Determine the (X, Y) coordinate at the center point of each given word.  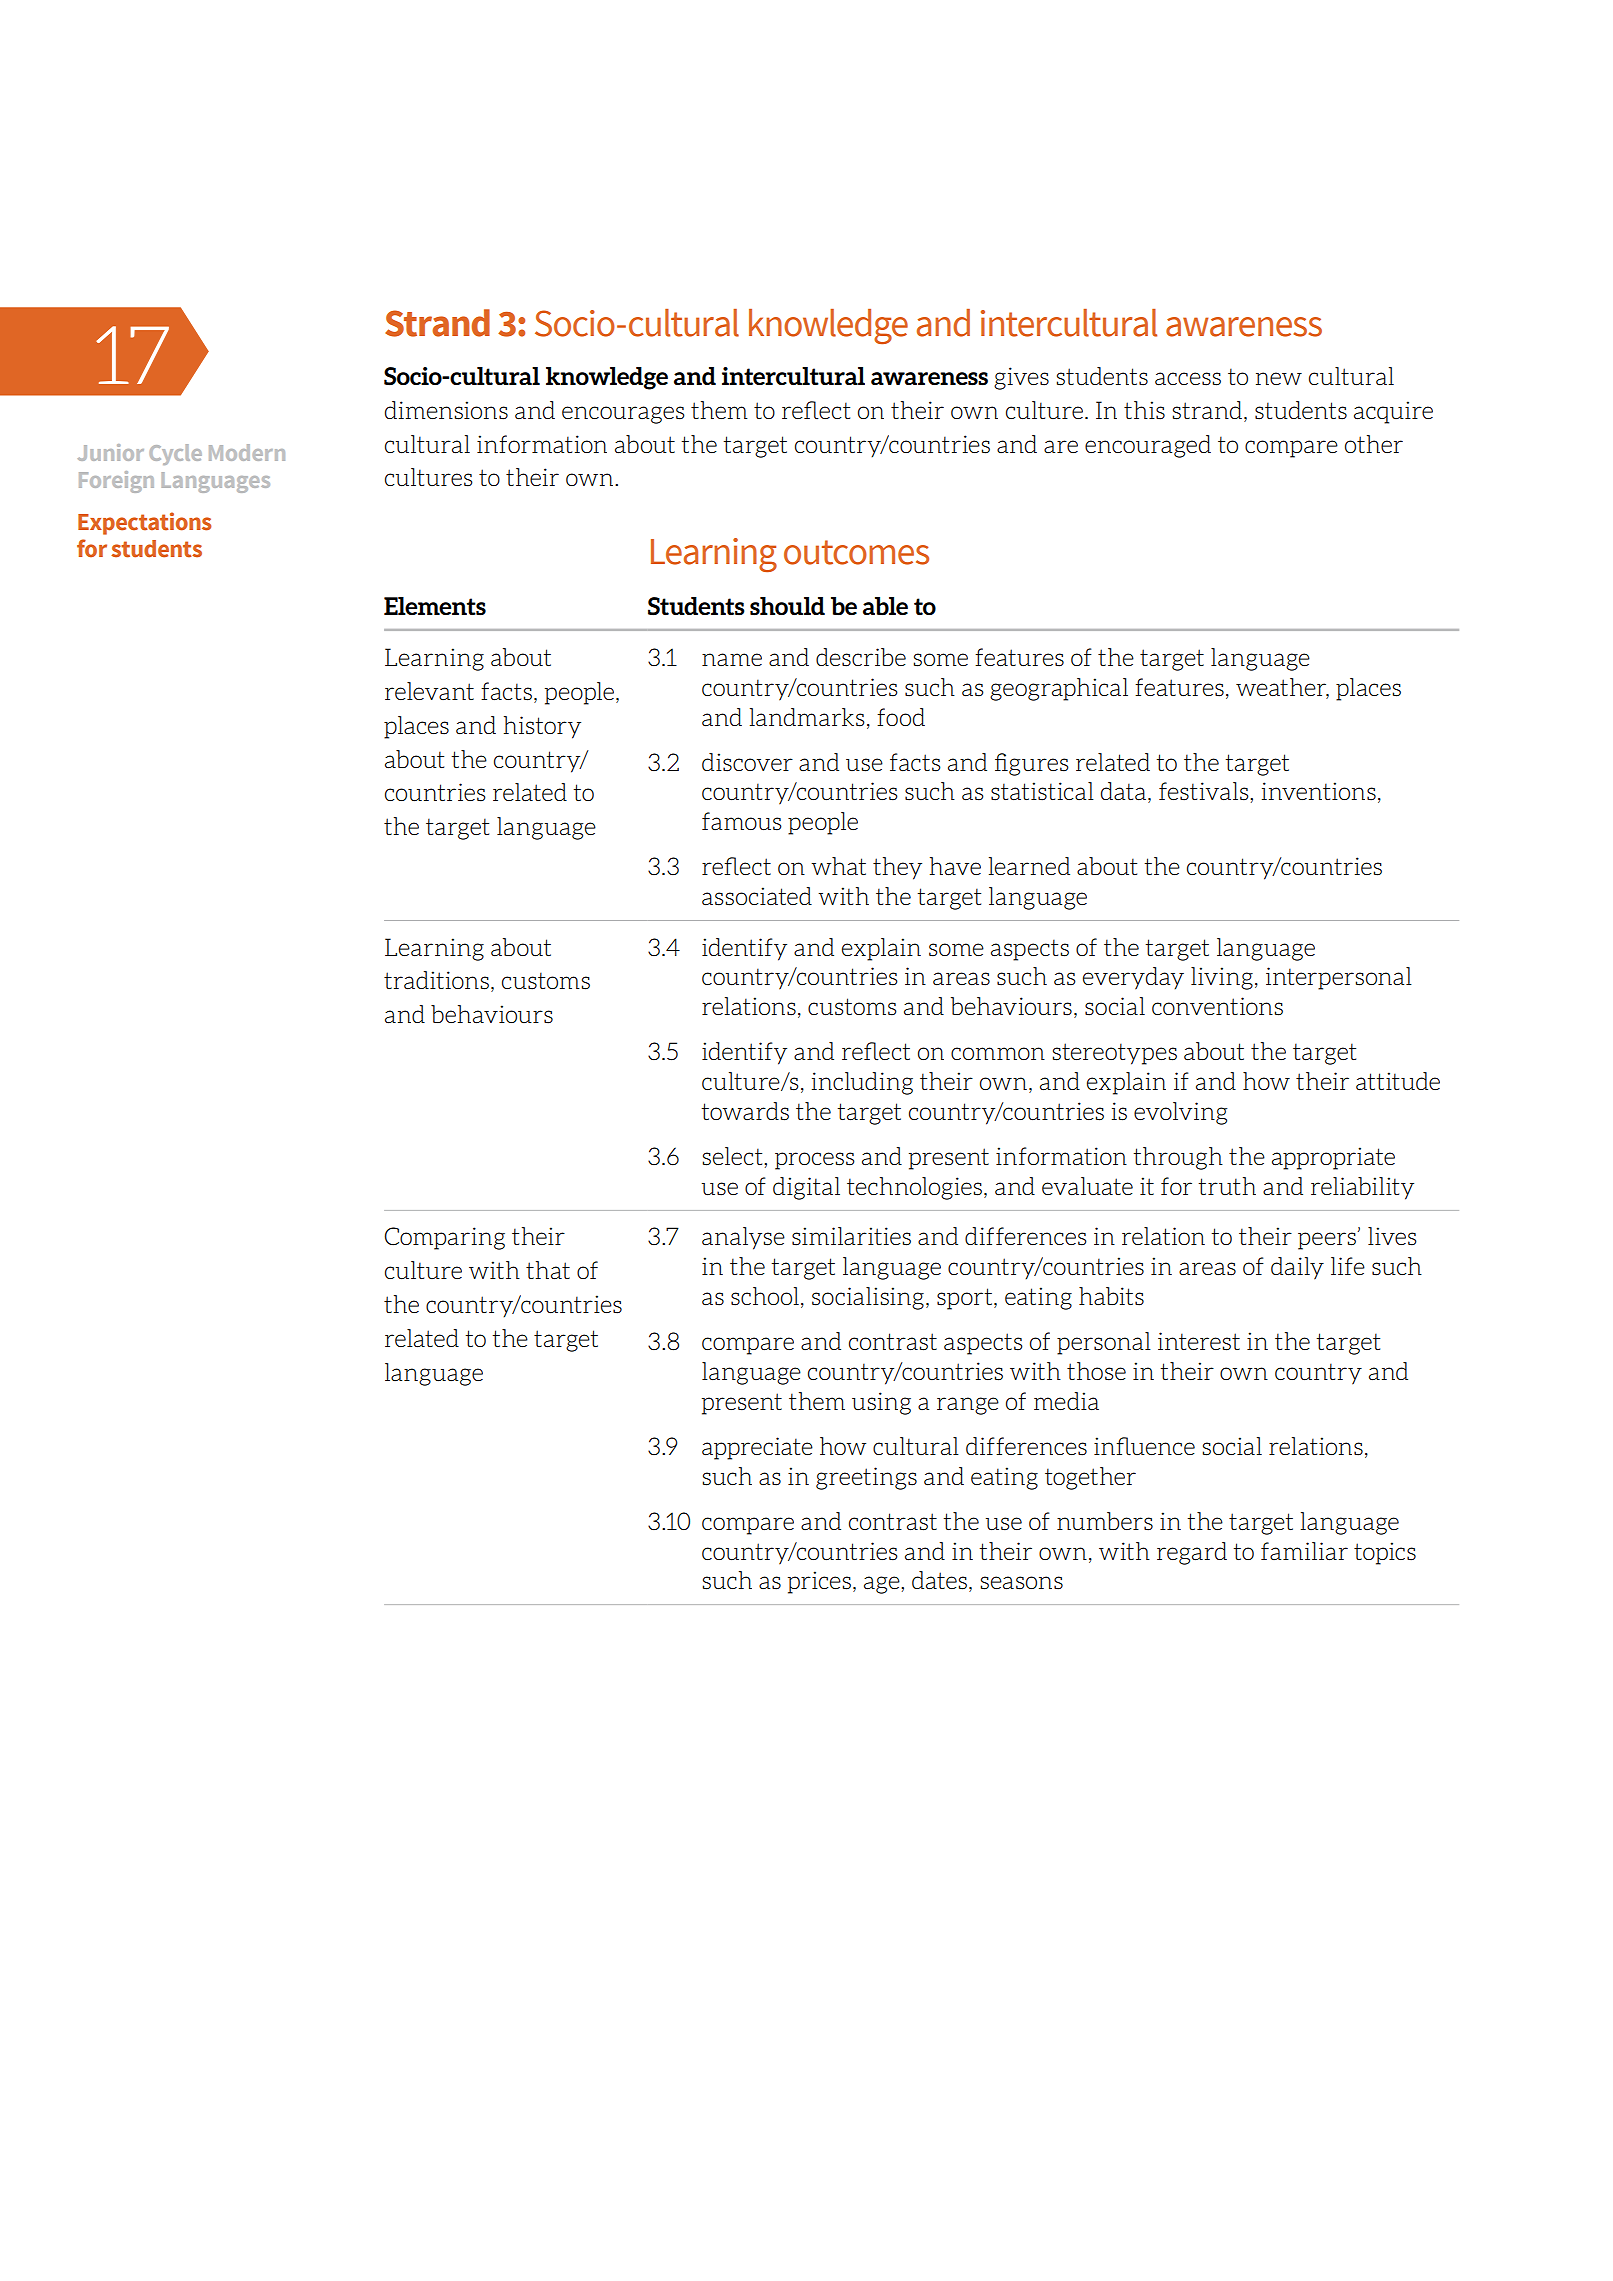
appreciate (757, 1448)
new (1279, 378)
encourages (623, 415)
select (734, 1156)
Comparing (445, 1238)
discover (747, 762)
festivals (1205, 791)
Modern (247, 452)
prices (819, 1582)
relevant (429, 691)
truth (1227, 1186)
